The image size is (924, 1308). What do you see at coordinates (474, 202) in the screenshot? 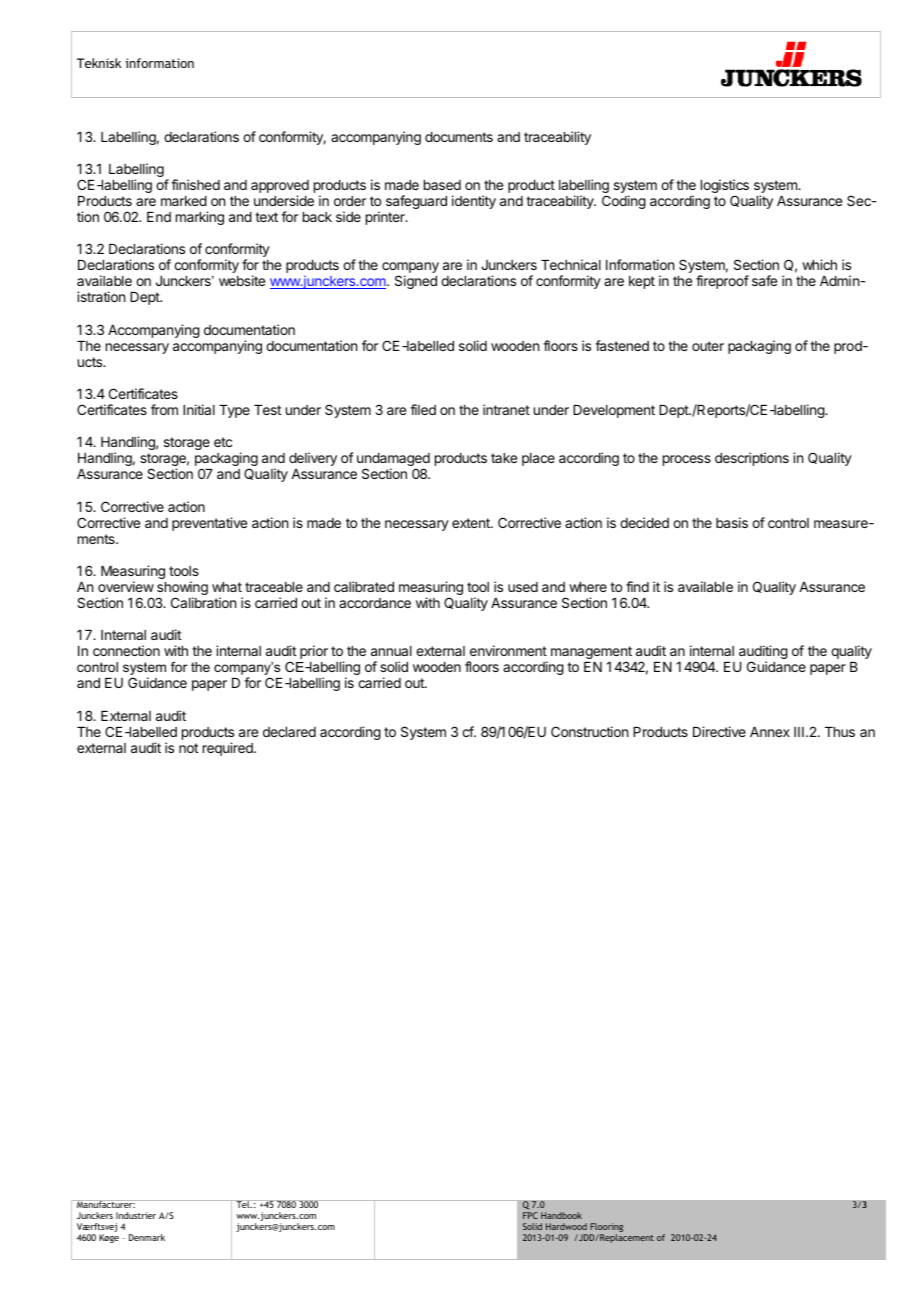
I see `identity` at bounding box center [474, 202].
